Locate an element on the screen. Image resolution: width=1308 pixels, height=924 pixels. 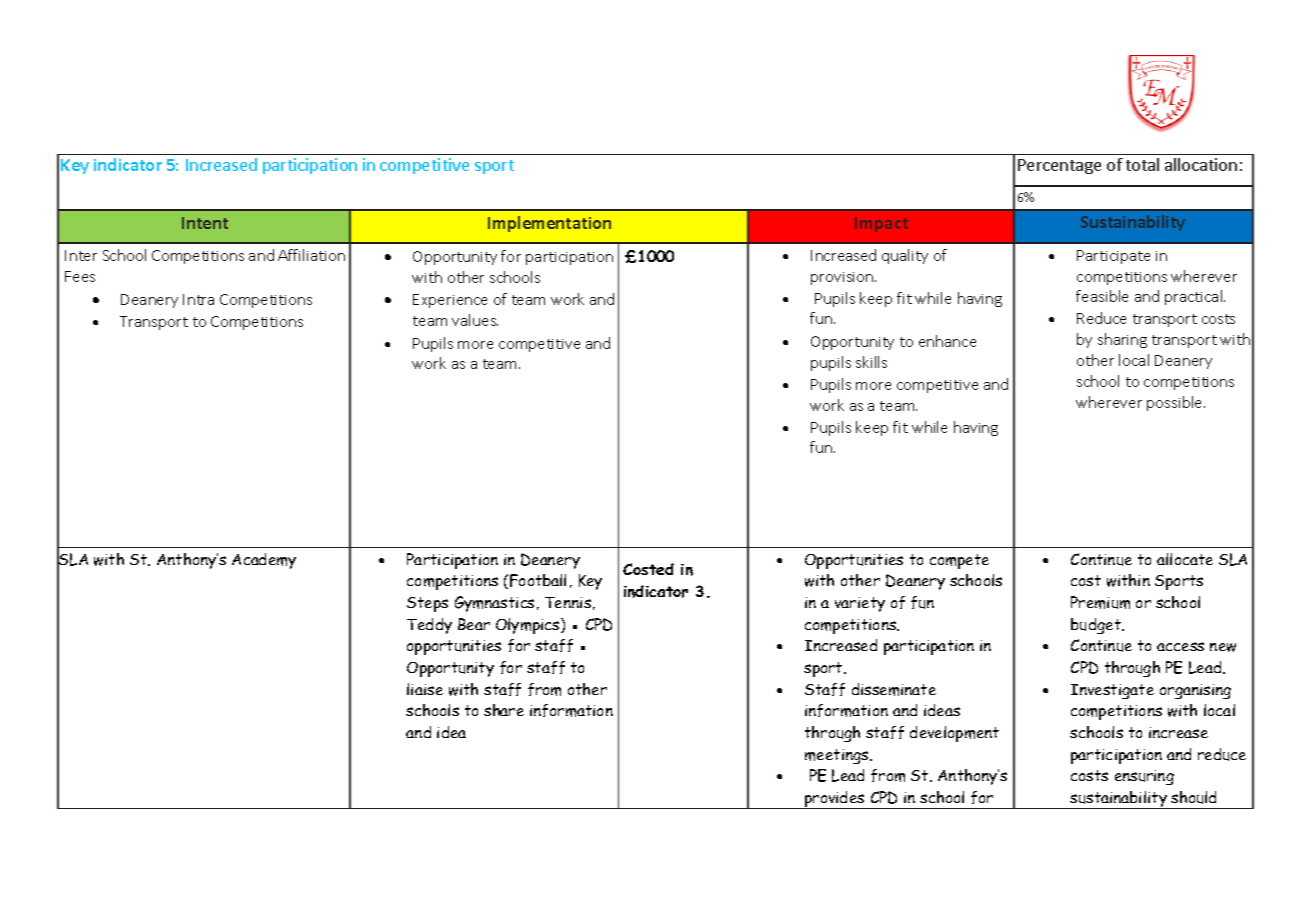
allocate is located at coordinates (1185, 559).
